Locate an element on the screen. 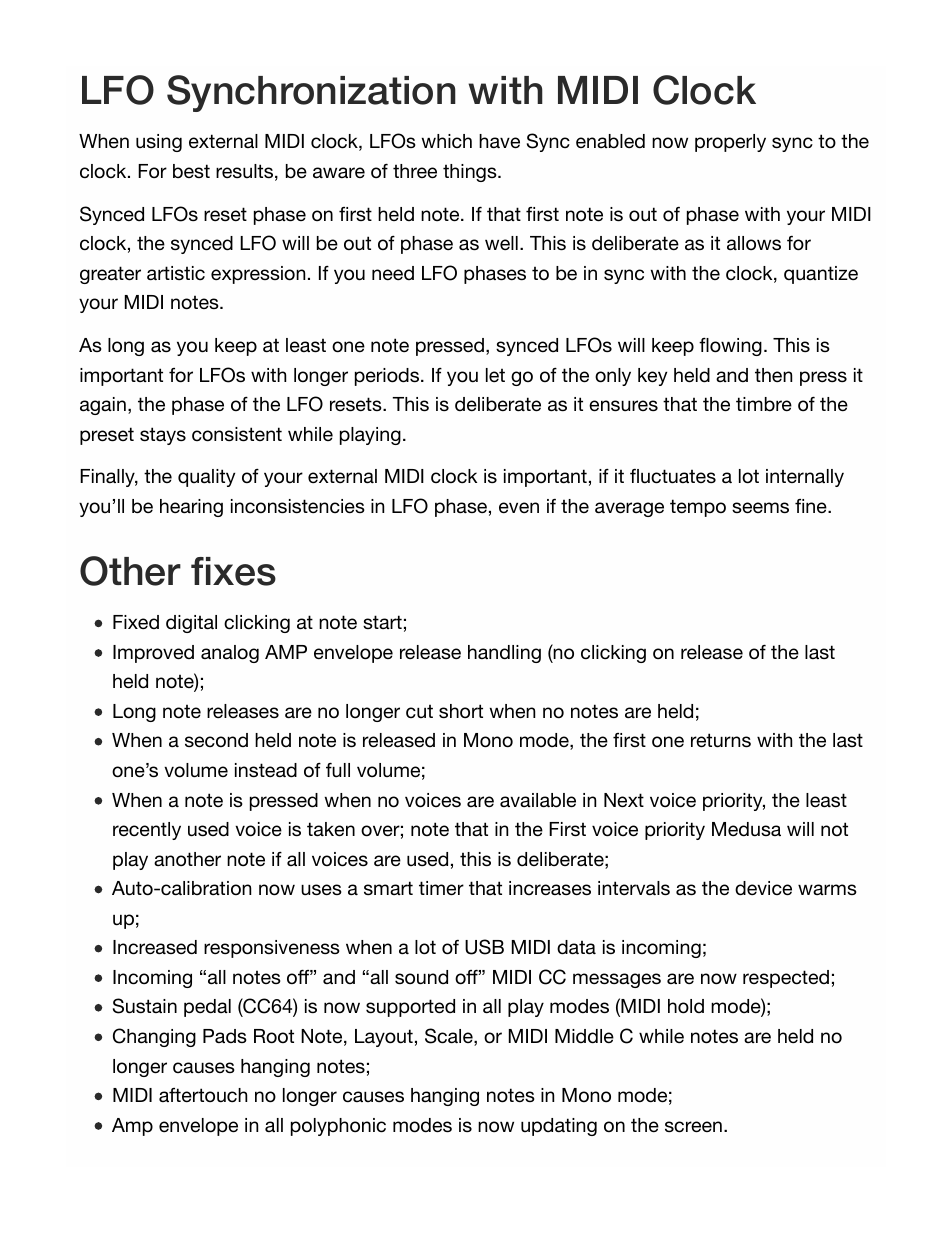 The height and width of the screenshot is (1233, 952). properly is located at coordinates (730, 143).
